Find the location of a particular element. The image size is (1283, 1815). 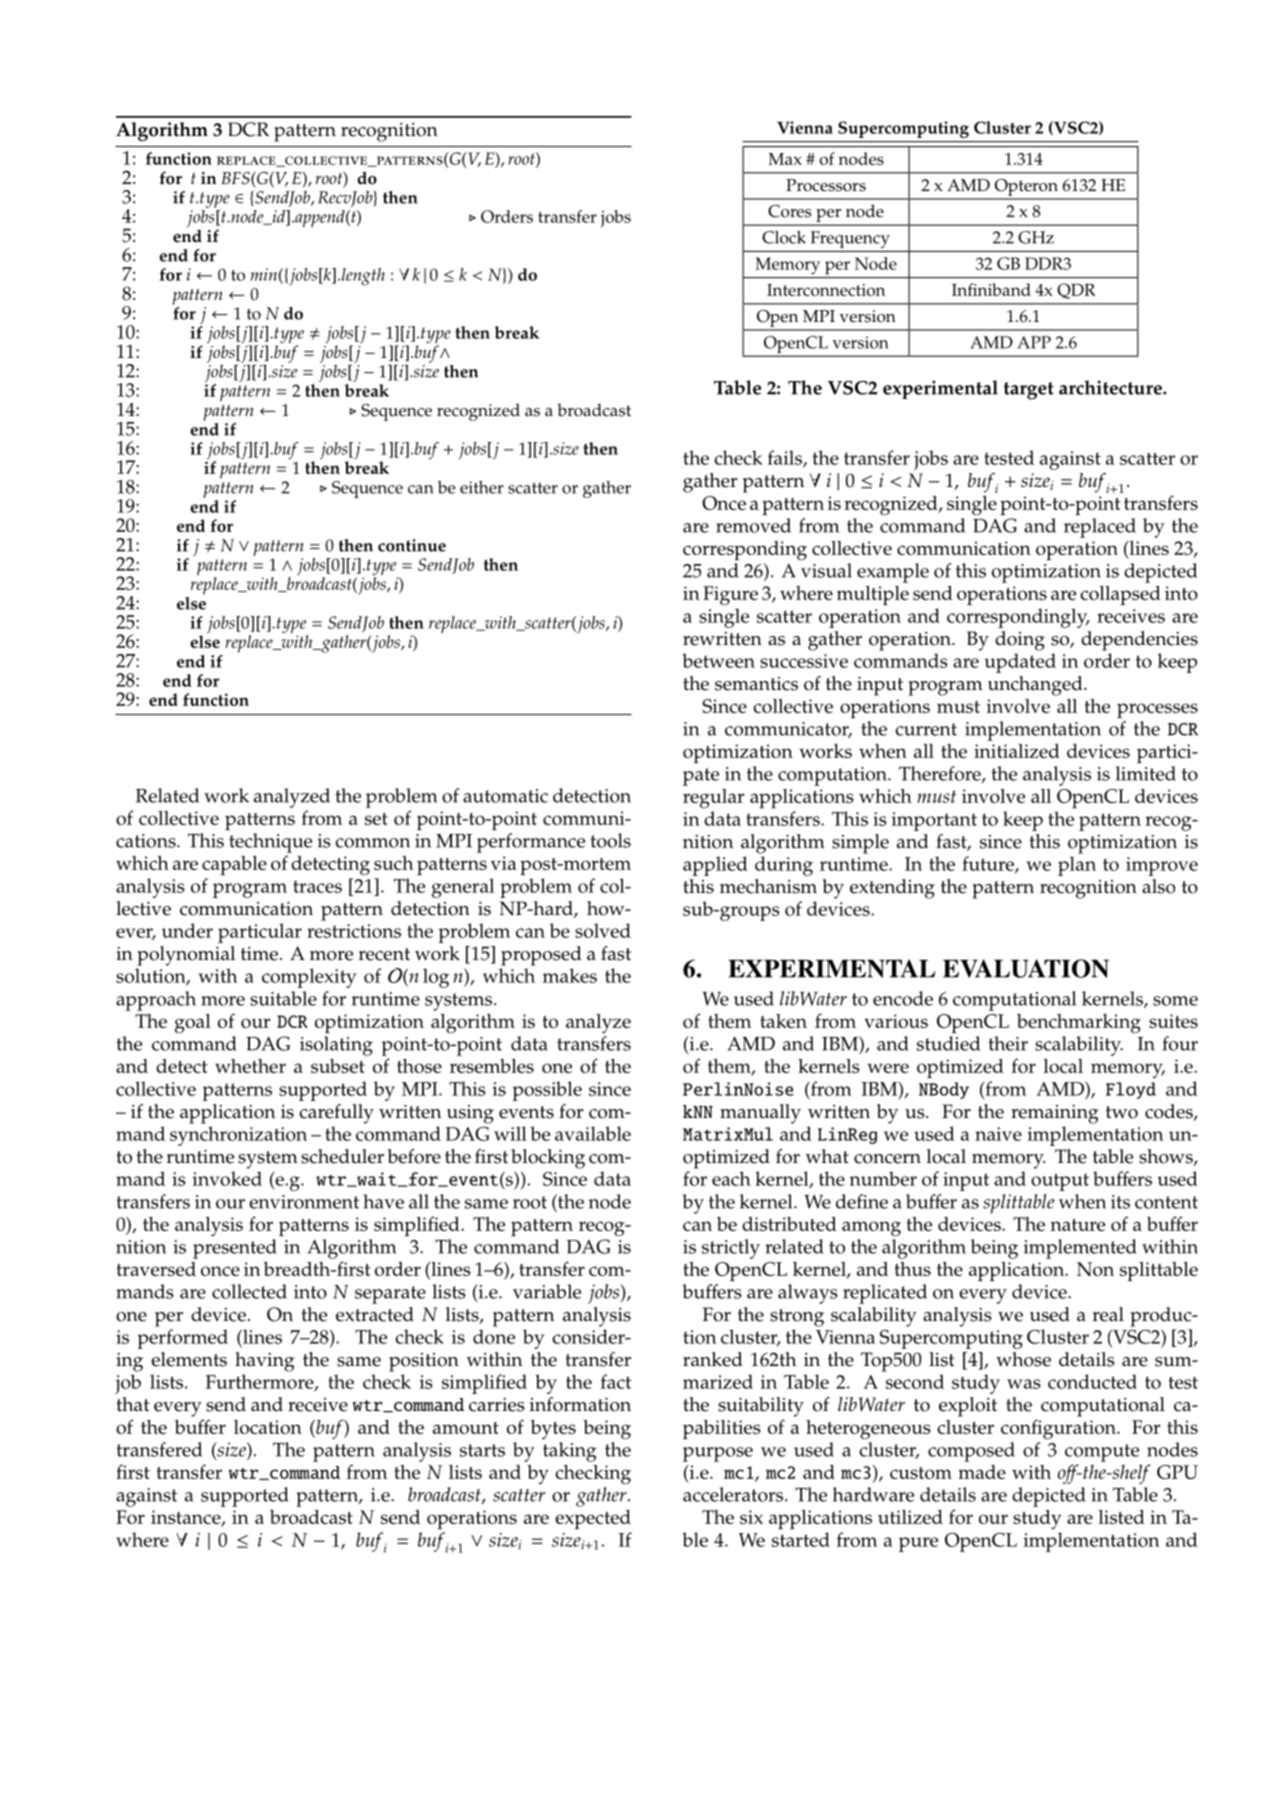

Cores is located at coordinates (789, 211).
